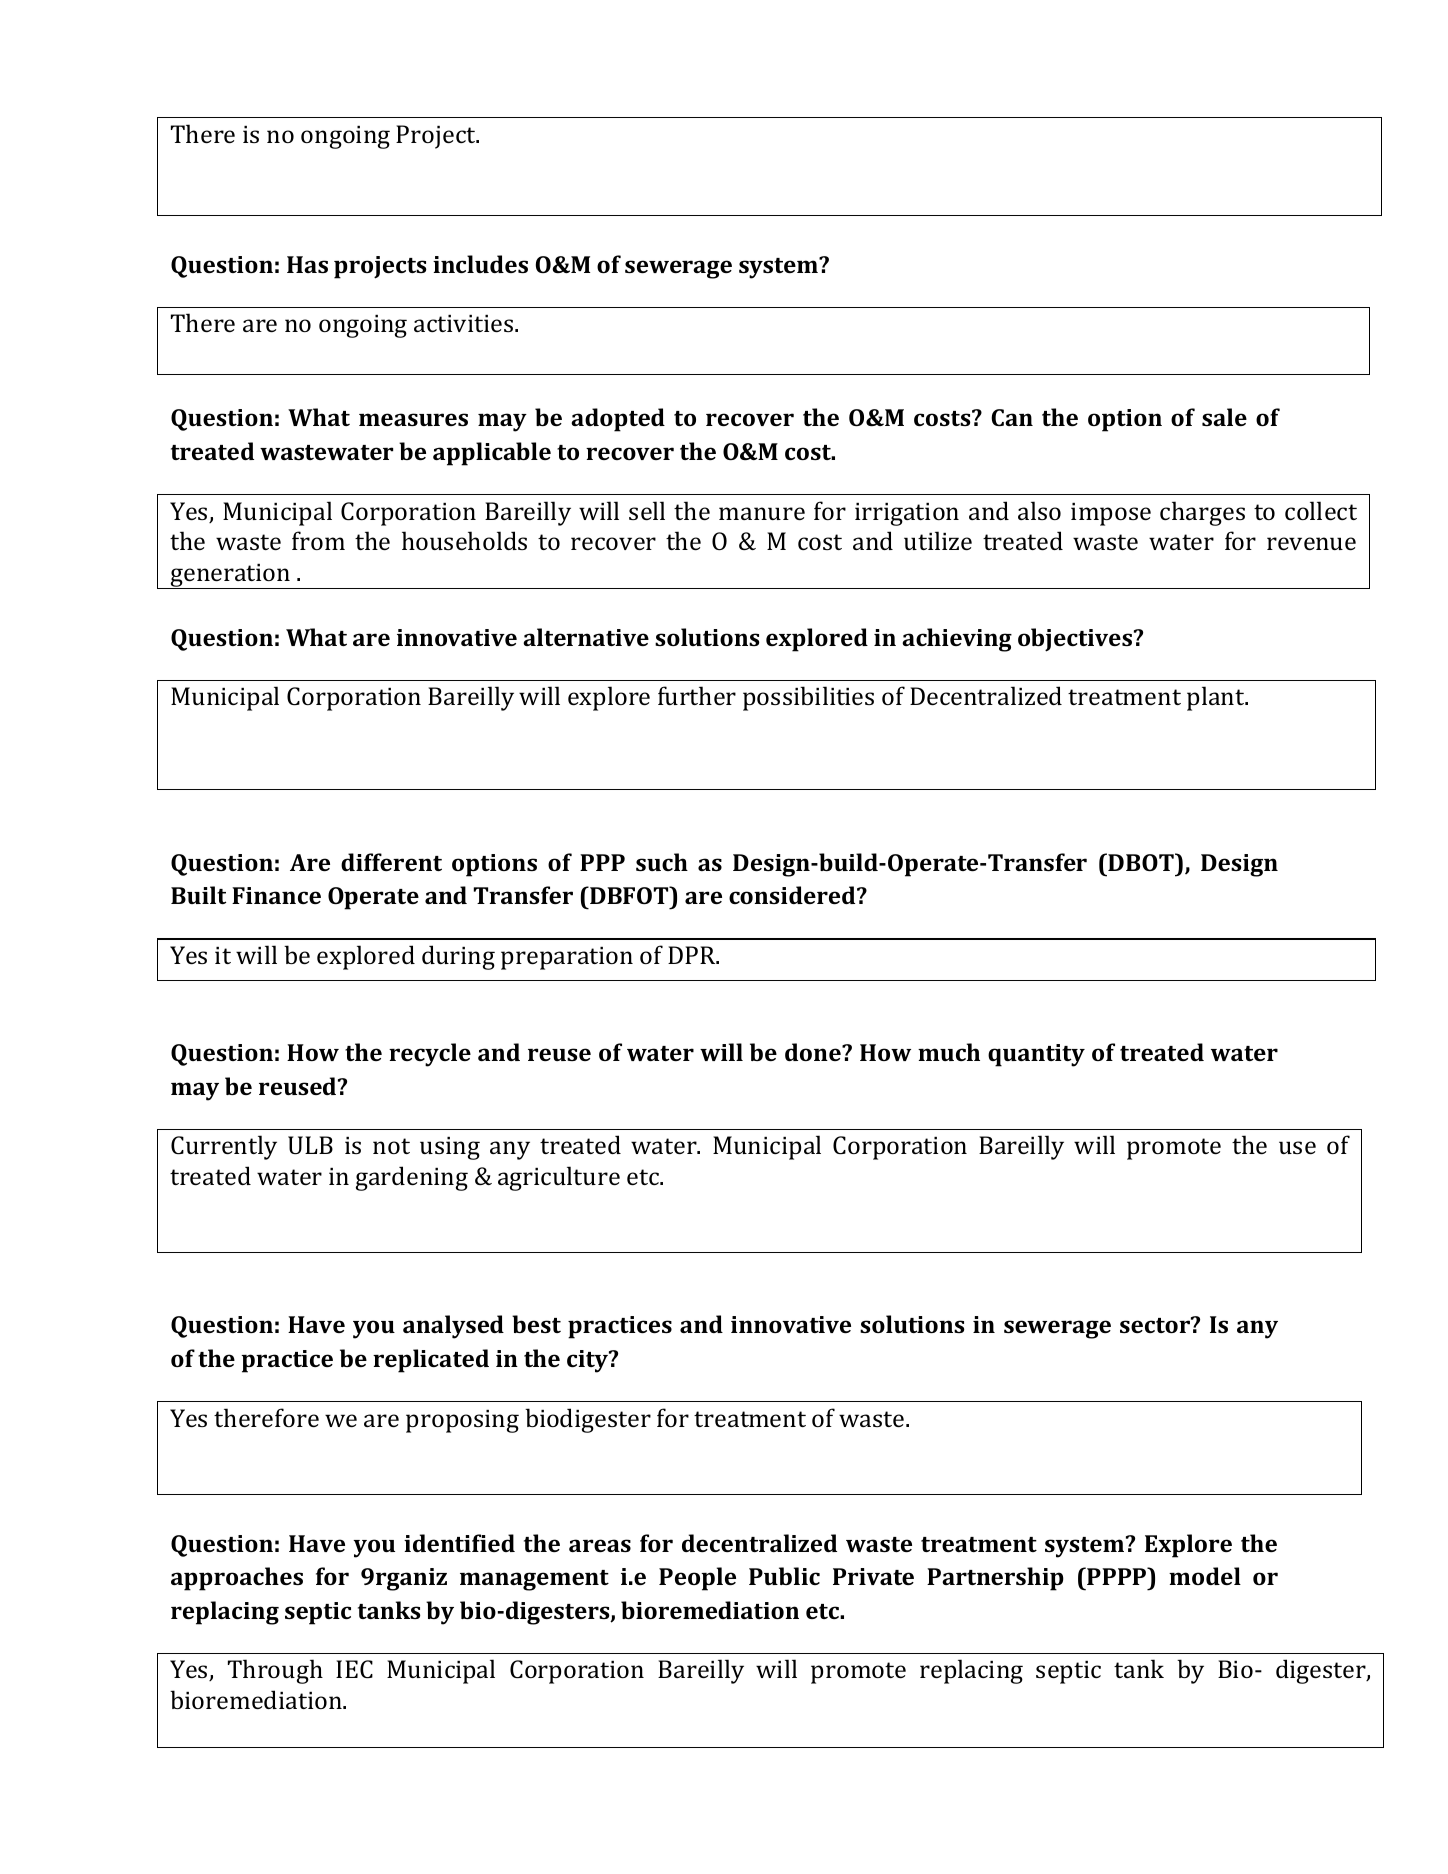  What do you see at coordinates (391, 862) in the screenshot?
I see `different` at bounding box center [391, 862].
